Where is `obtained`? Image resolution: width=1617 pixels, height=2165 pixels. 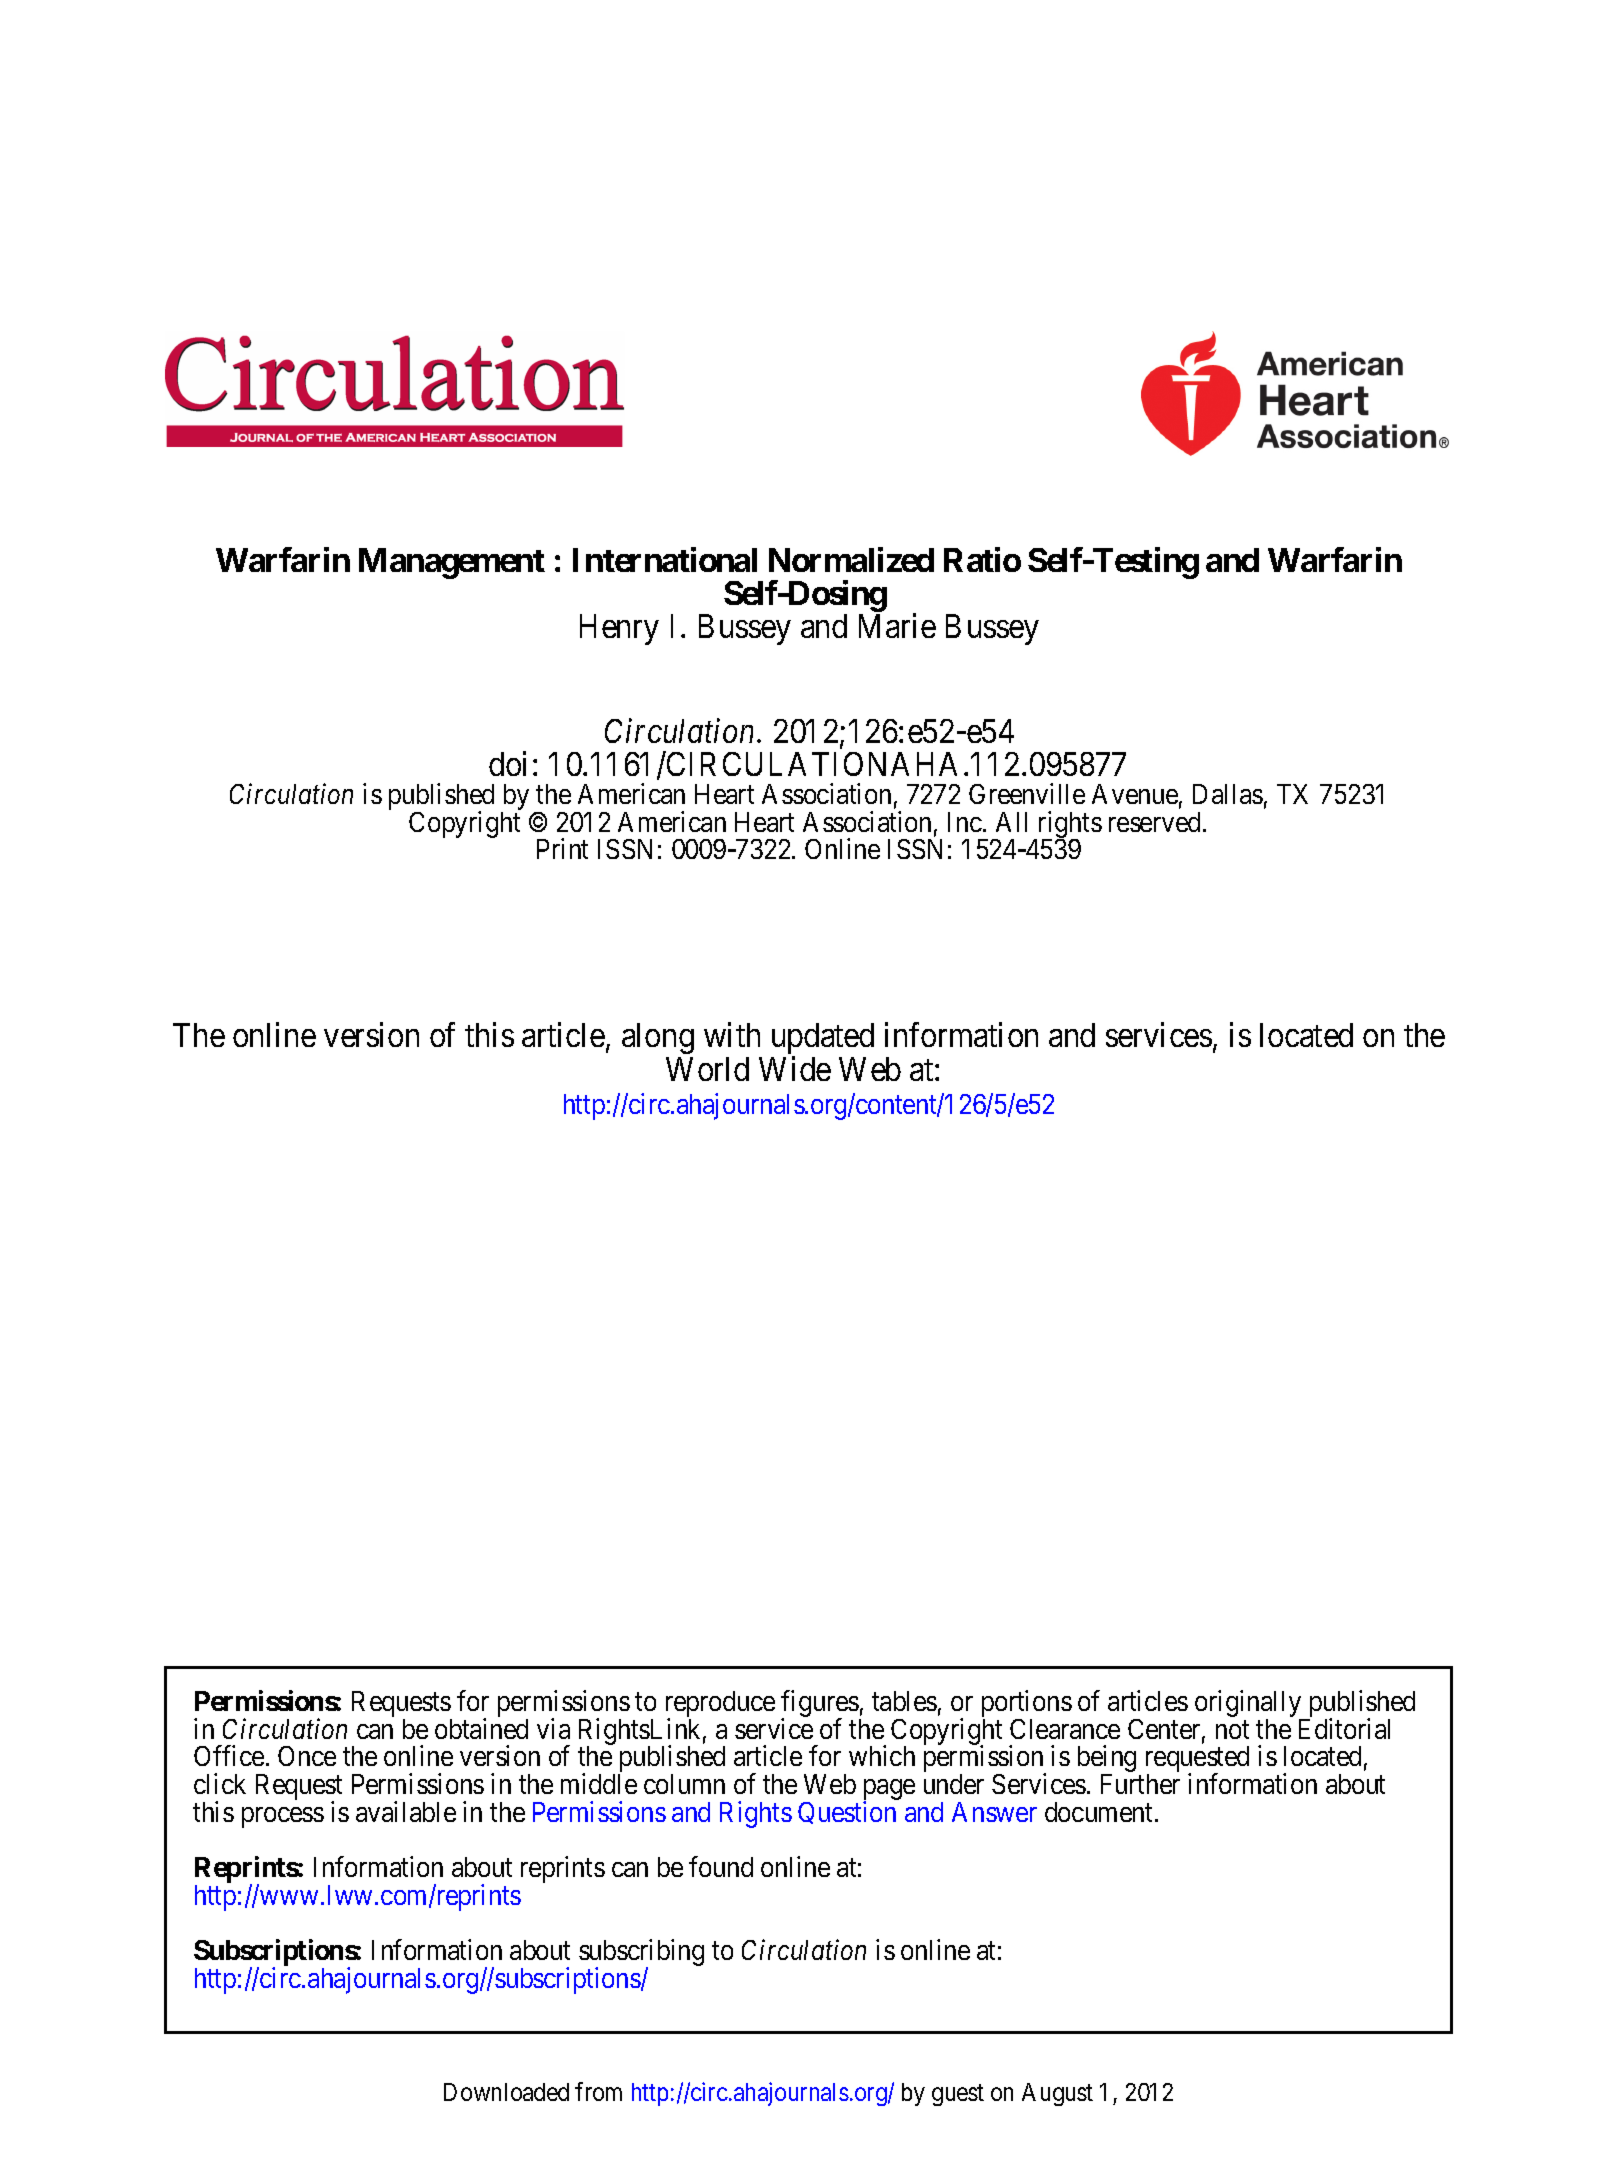 obtained is located at coordinates (481, 1728).
